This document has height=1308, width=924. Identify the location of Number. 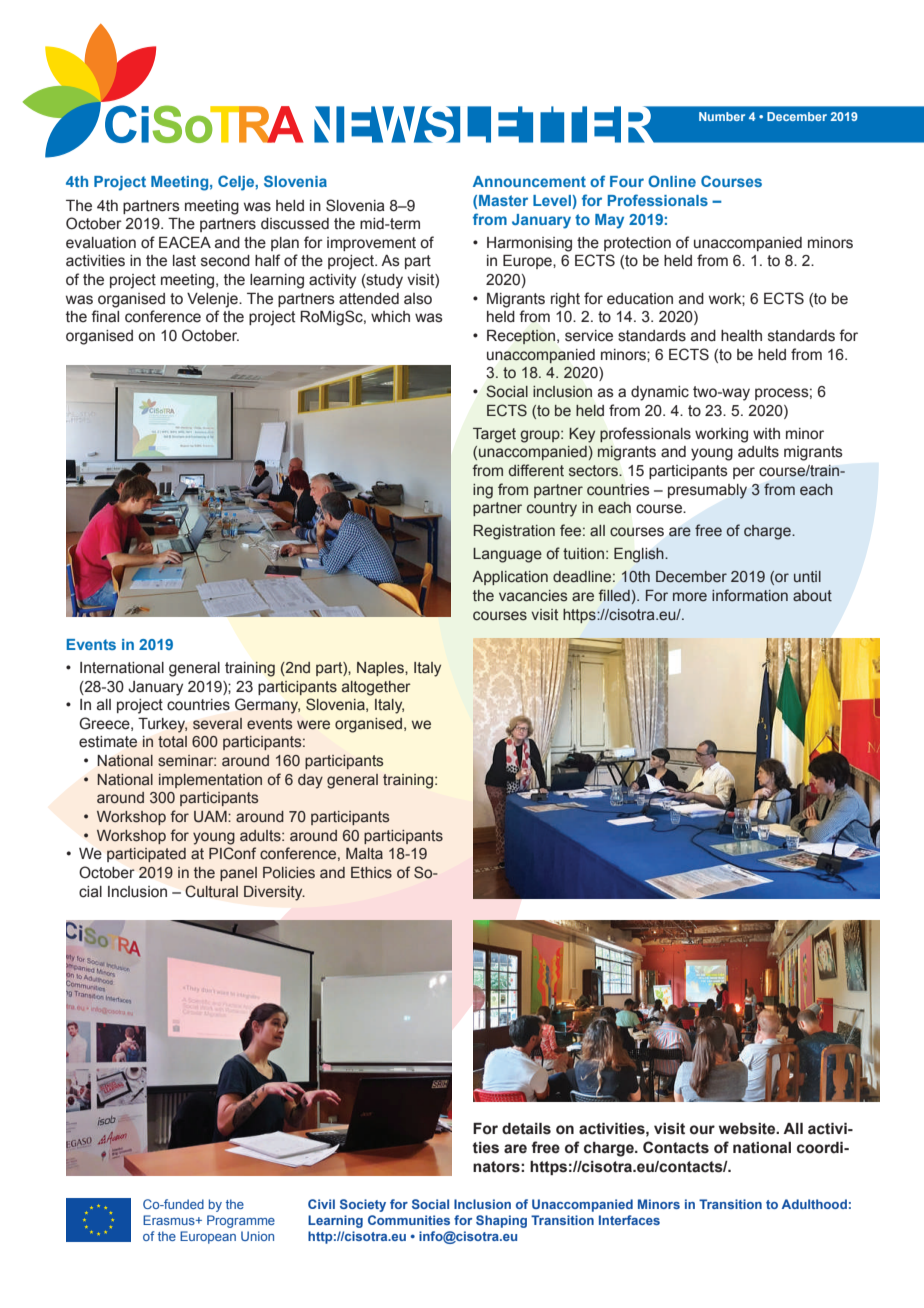
(722, 116).
